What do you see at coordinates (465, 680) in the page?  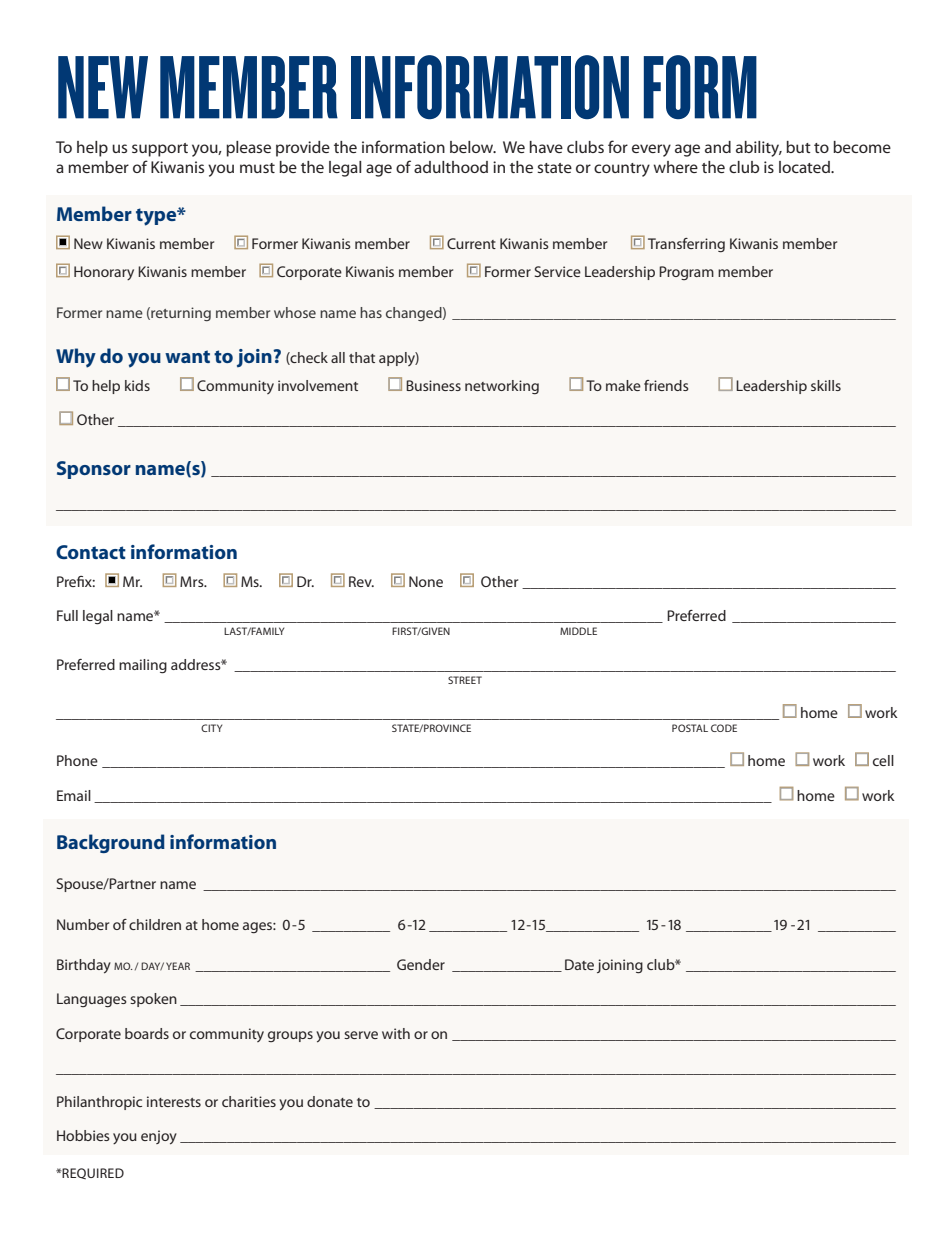 I see `STREET` at bounding box center [465, 680].
